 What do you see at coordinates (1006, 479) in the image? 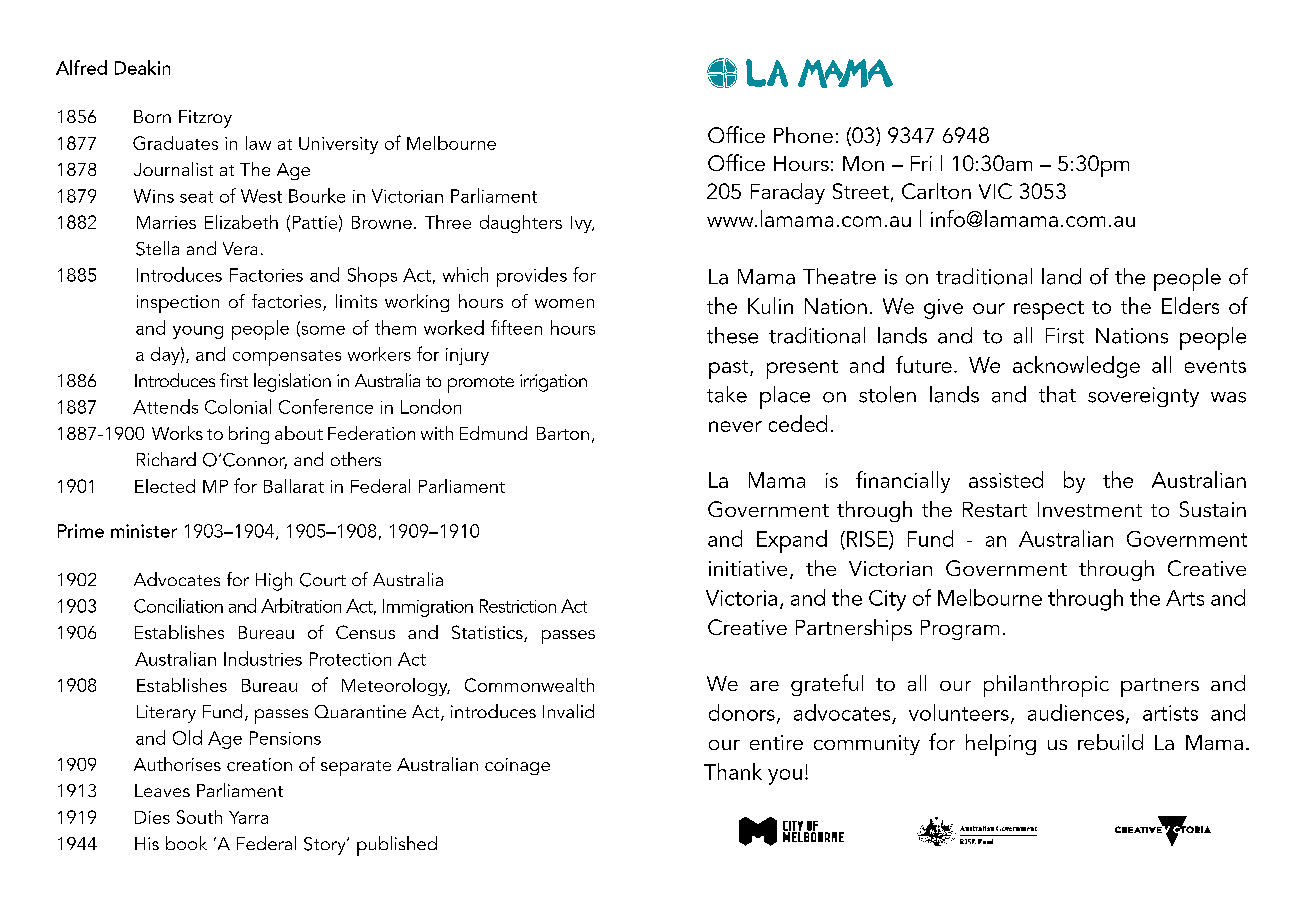
I see `assisted` at bounding box center [1006, 479].
